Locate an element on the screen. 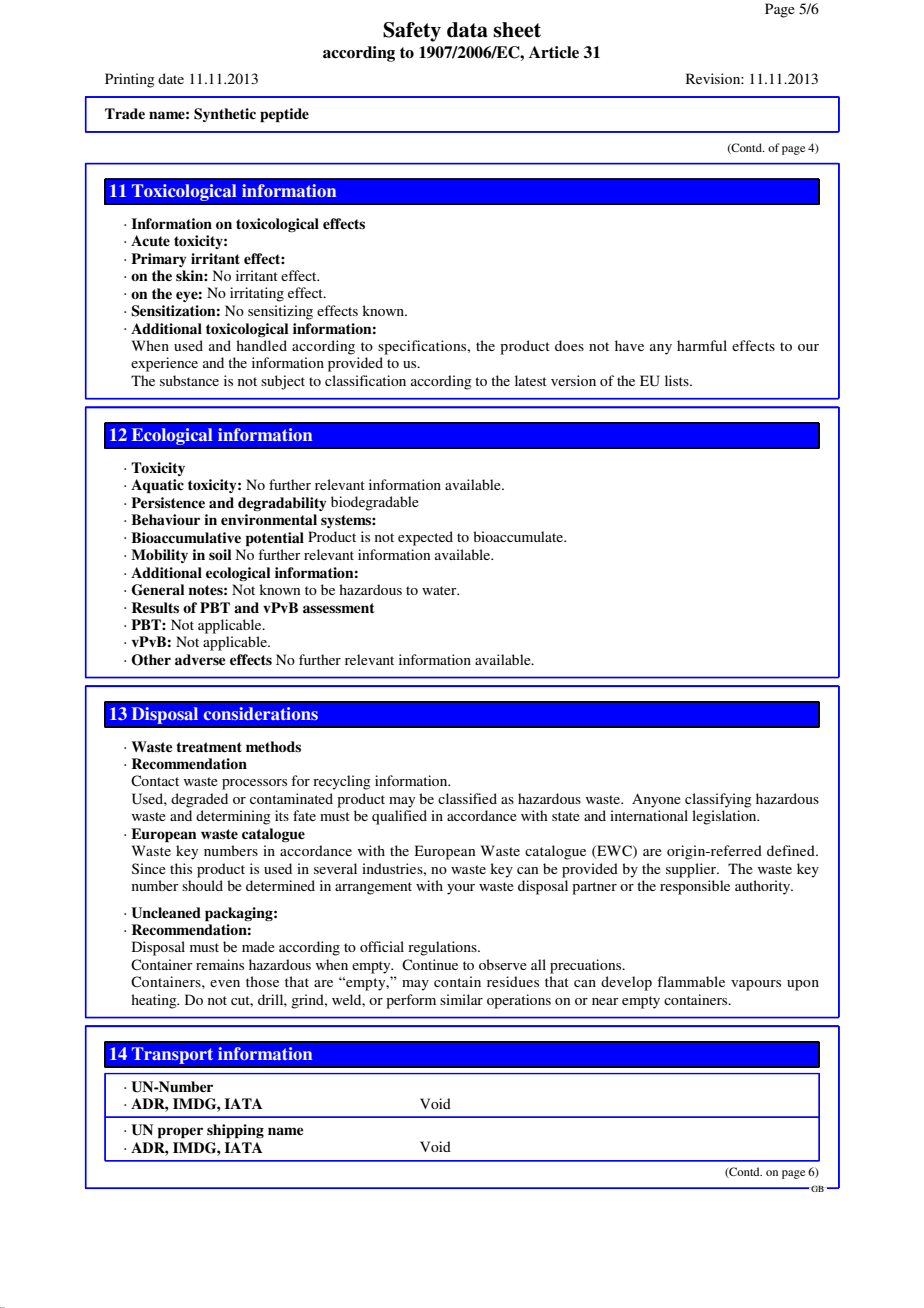 This screenshot has height=1308, width=924. harmful is located at coordinates (702, 345).
